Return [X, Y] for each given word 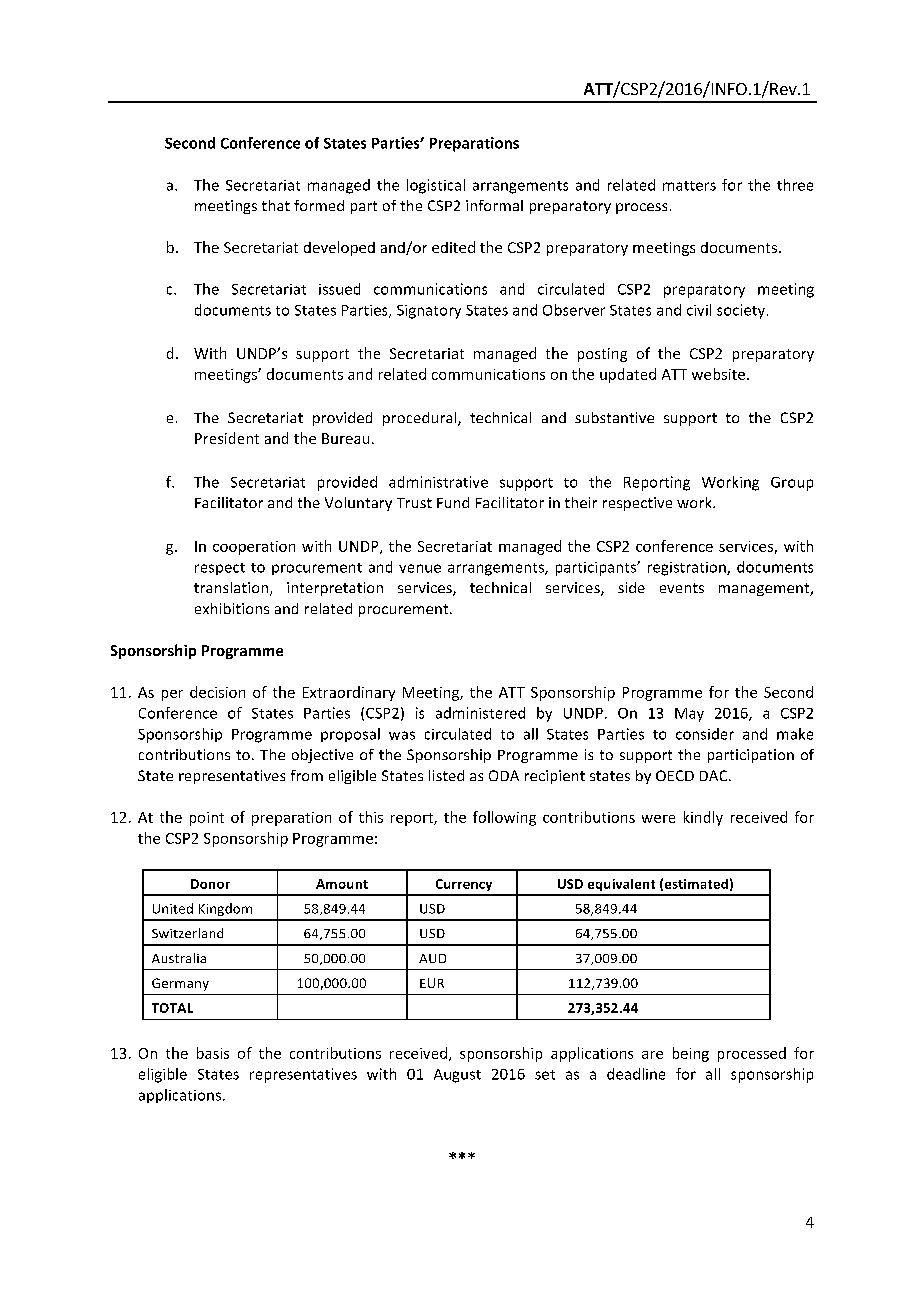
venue [420, 568]
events [682, 588]
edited [453, 247]
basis [213, 1053]
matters [689, 186]
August [457, 1076]
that [276, 205]
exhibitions [232, 608]
